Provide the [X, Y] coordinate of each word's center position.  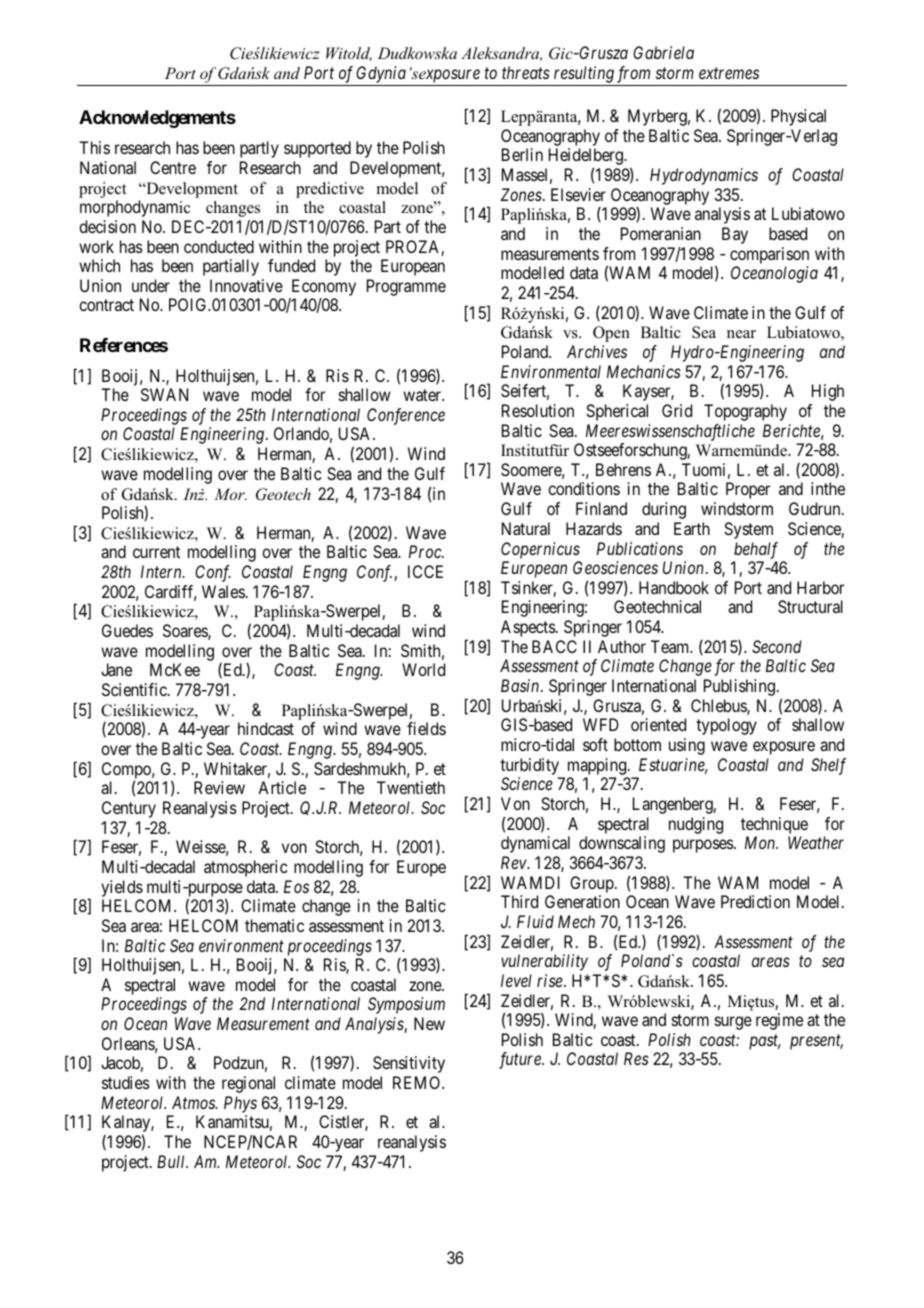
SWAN [164, 394]
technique [774, 825]
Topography [745, 412]
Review [219, 787]
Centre [173, 167]
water [423, 395]
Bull [172, 1161]
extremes [729, 73]
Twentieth [411, 787]
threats [526, 72]
